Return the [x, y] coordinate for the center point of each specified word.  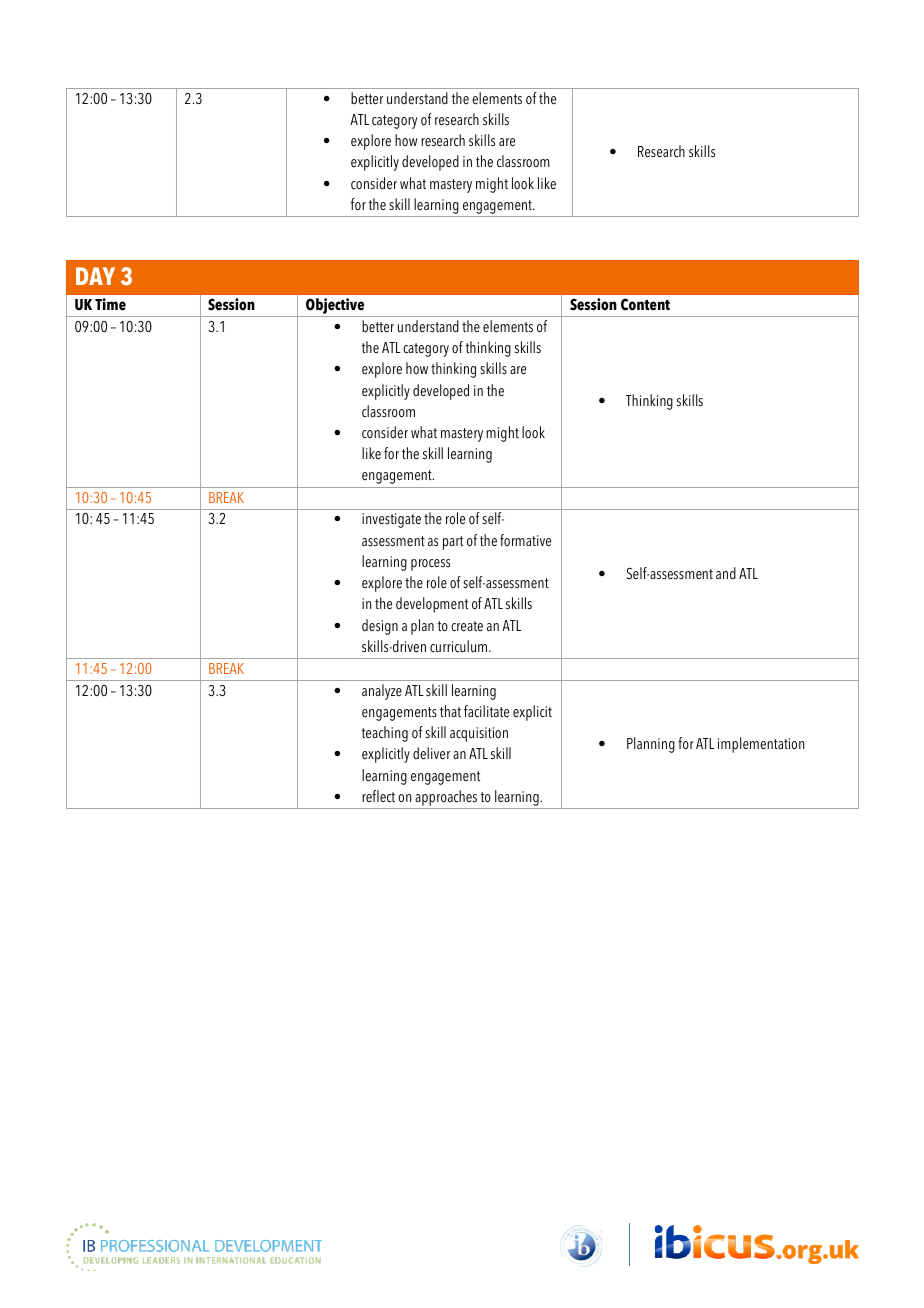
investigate [391, 520]
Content [645, 304]
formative [525, 540]
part [453, 543]
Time [110, 304]
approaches [446, 799]
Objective [335, 307]
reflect [378, 796]
